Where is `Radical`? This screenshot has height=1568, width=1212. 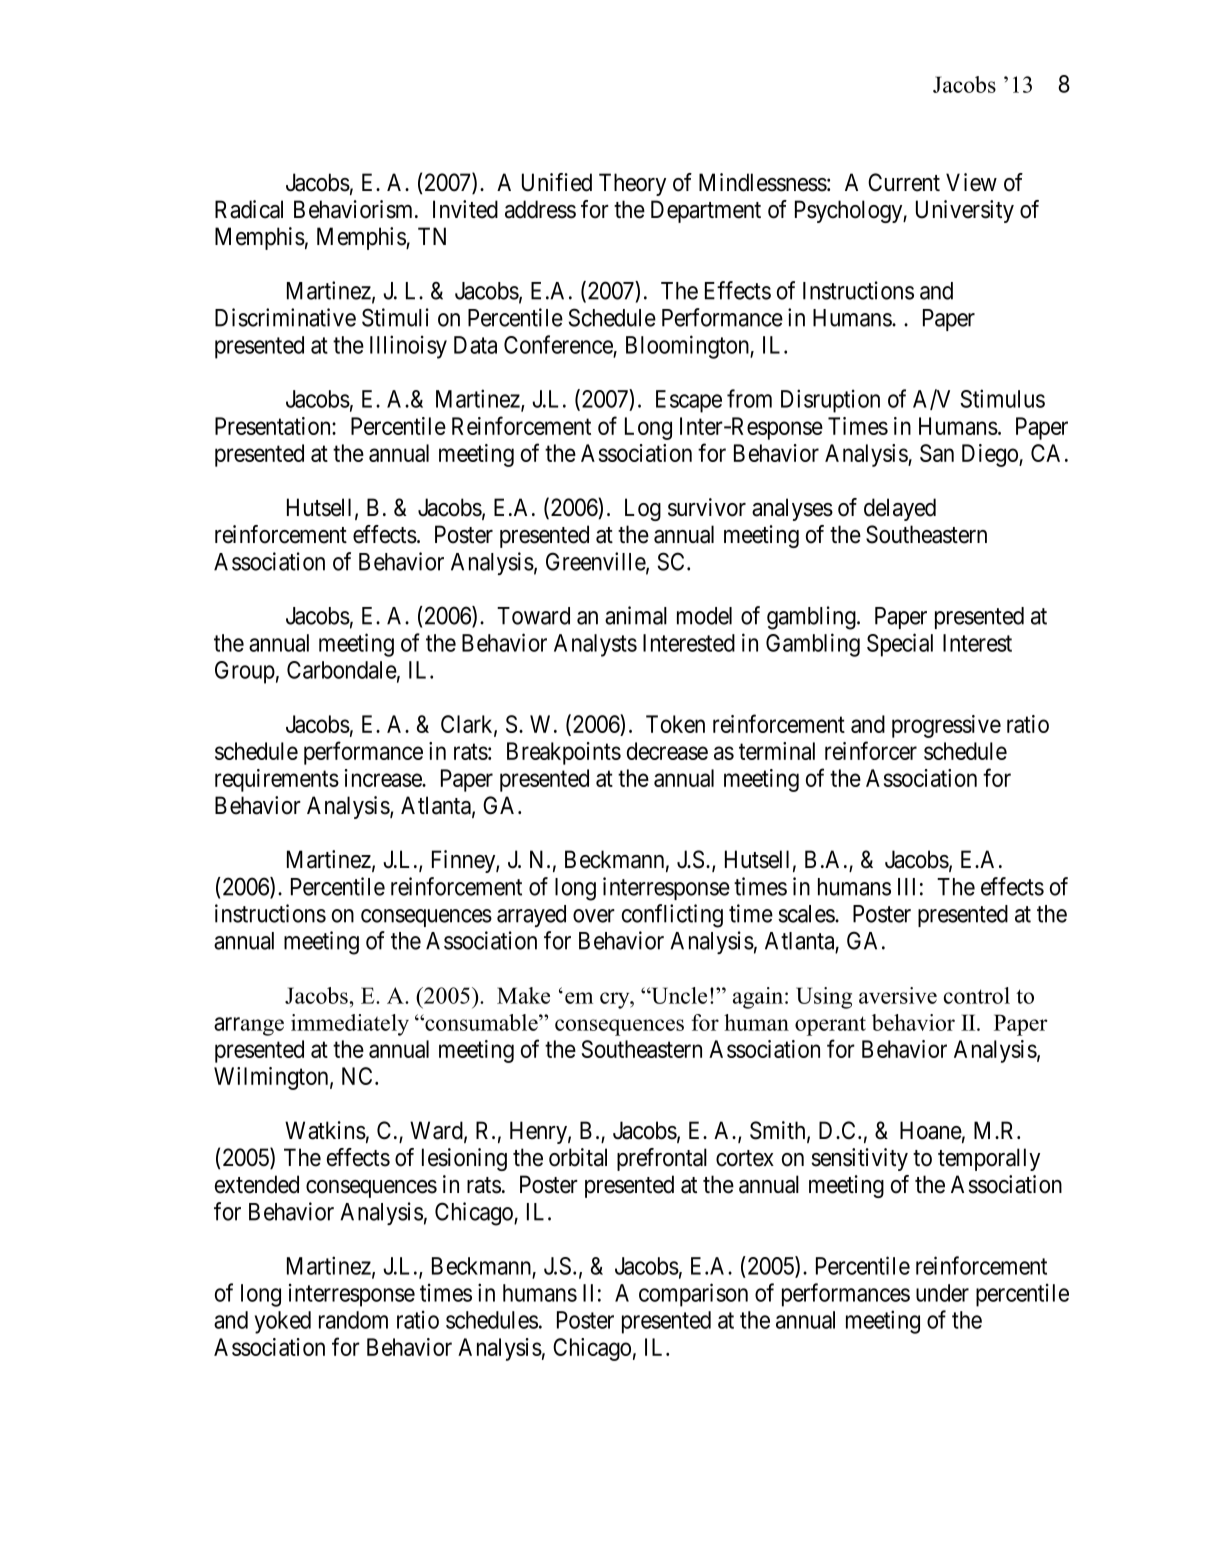 Radical is located at coordinates (249, 209).
